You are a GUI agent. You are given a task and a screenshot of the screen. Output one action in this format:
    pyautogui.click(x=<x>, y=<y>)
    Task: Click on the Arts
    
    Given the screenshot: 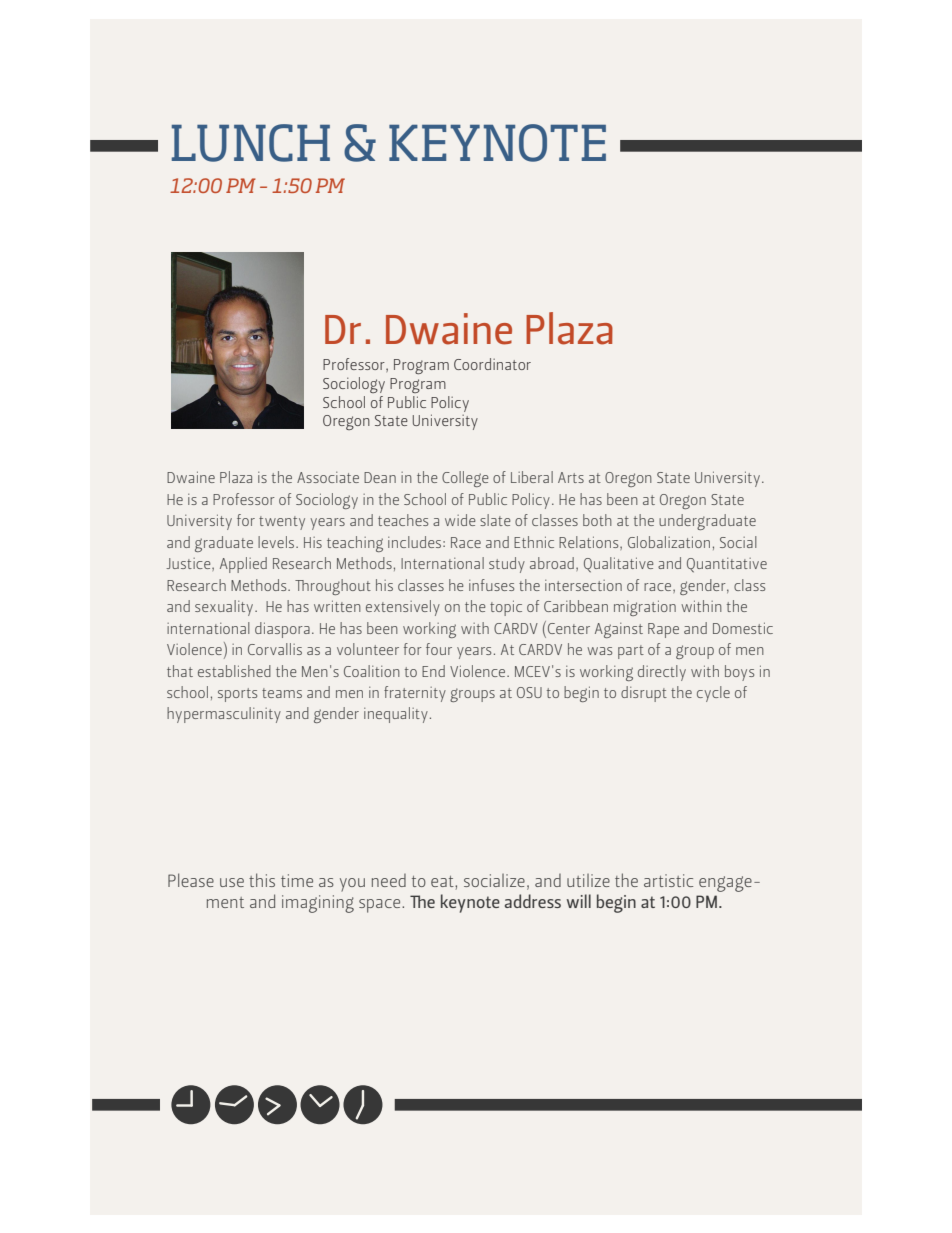 What is the action you would take?
    pyautogui.click(x=571, y=477)
